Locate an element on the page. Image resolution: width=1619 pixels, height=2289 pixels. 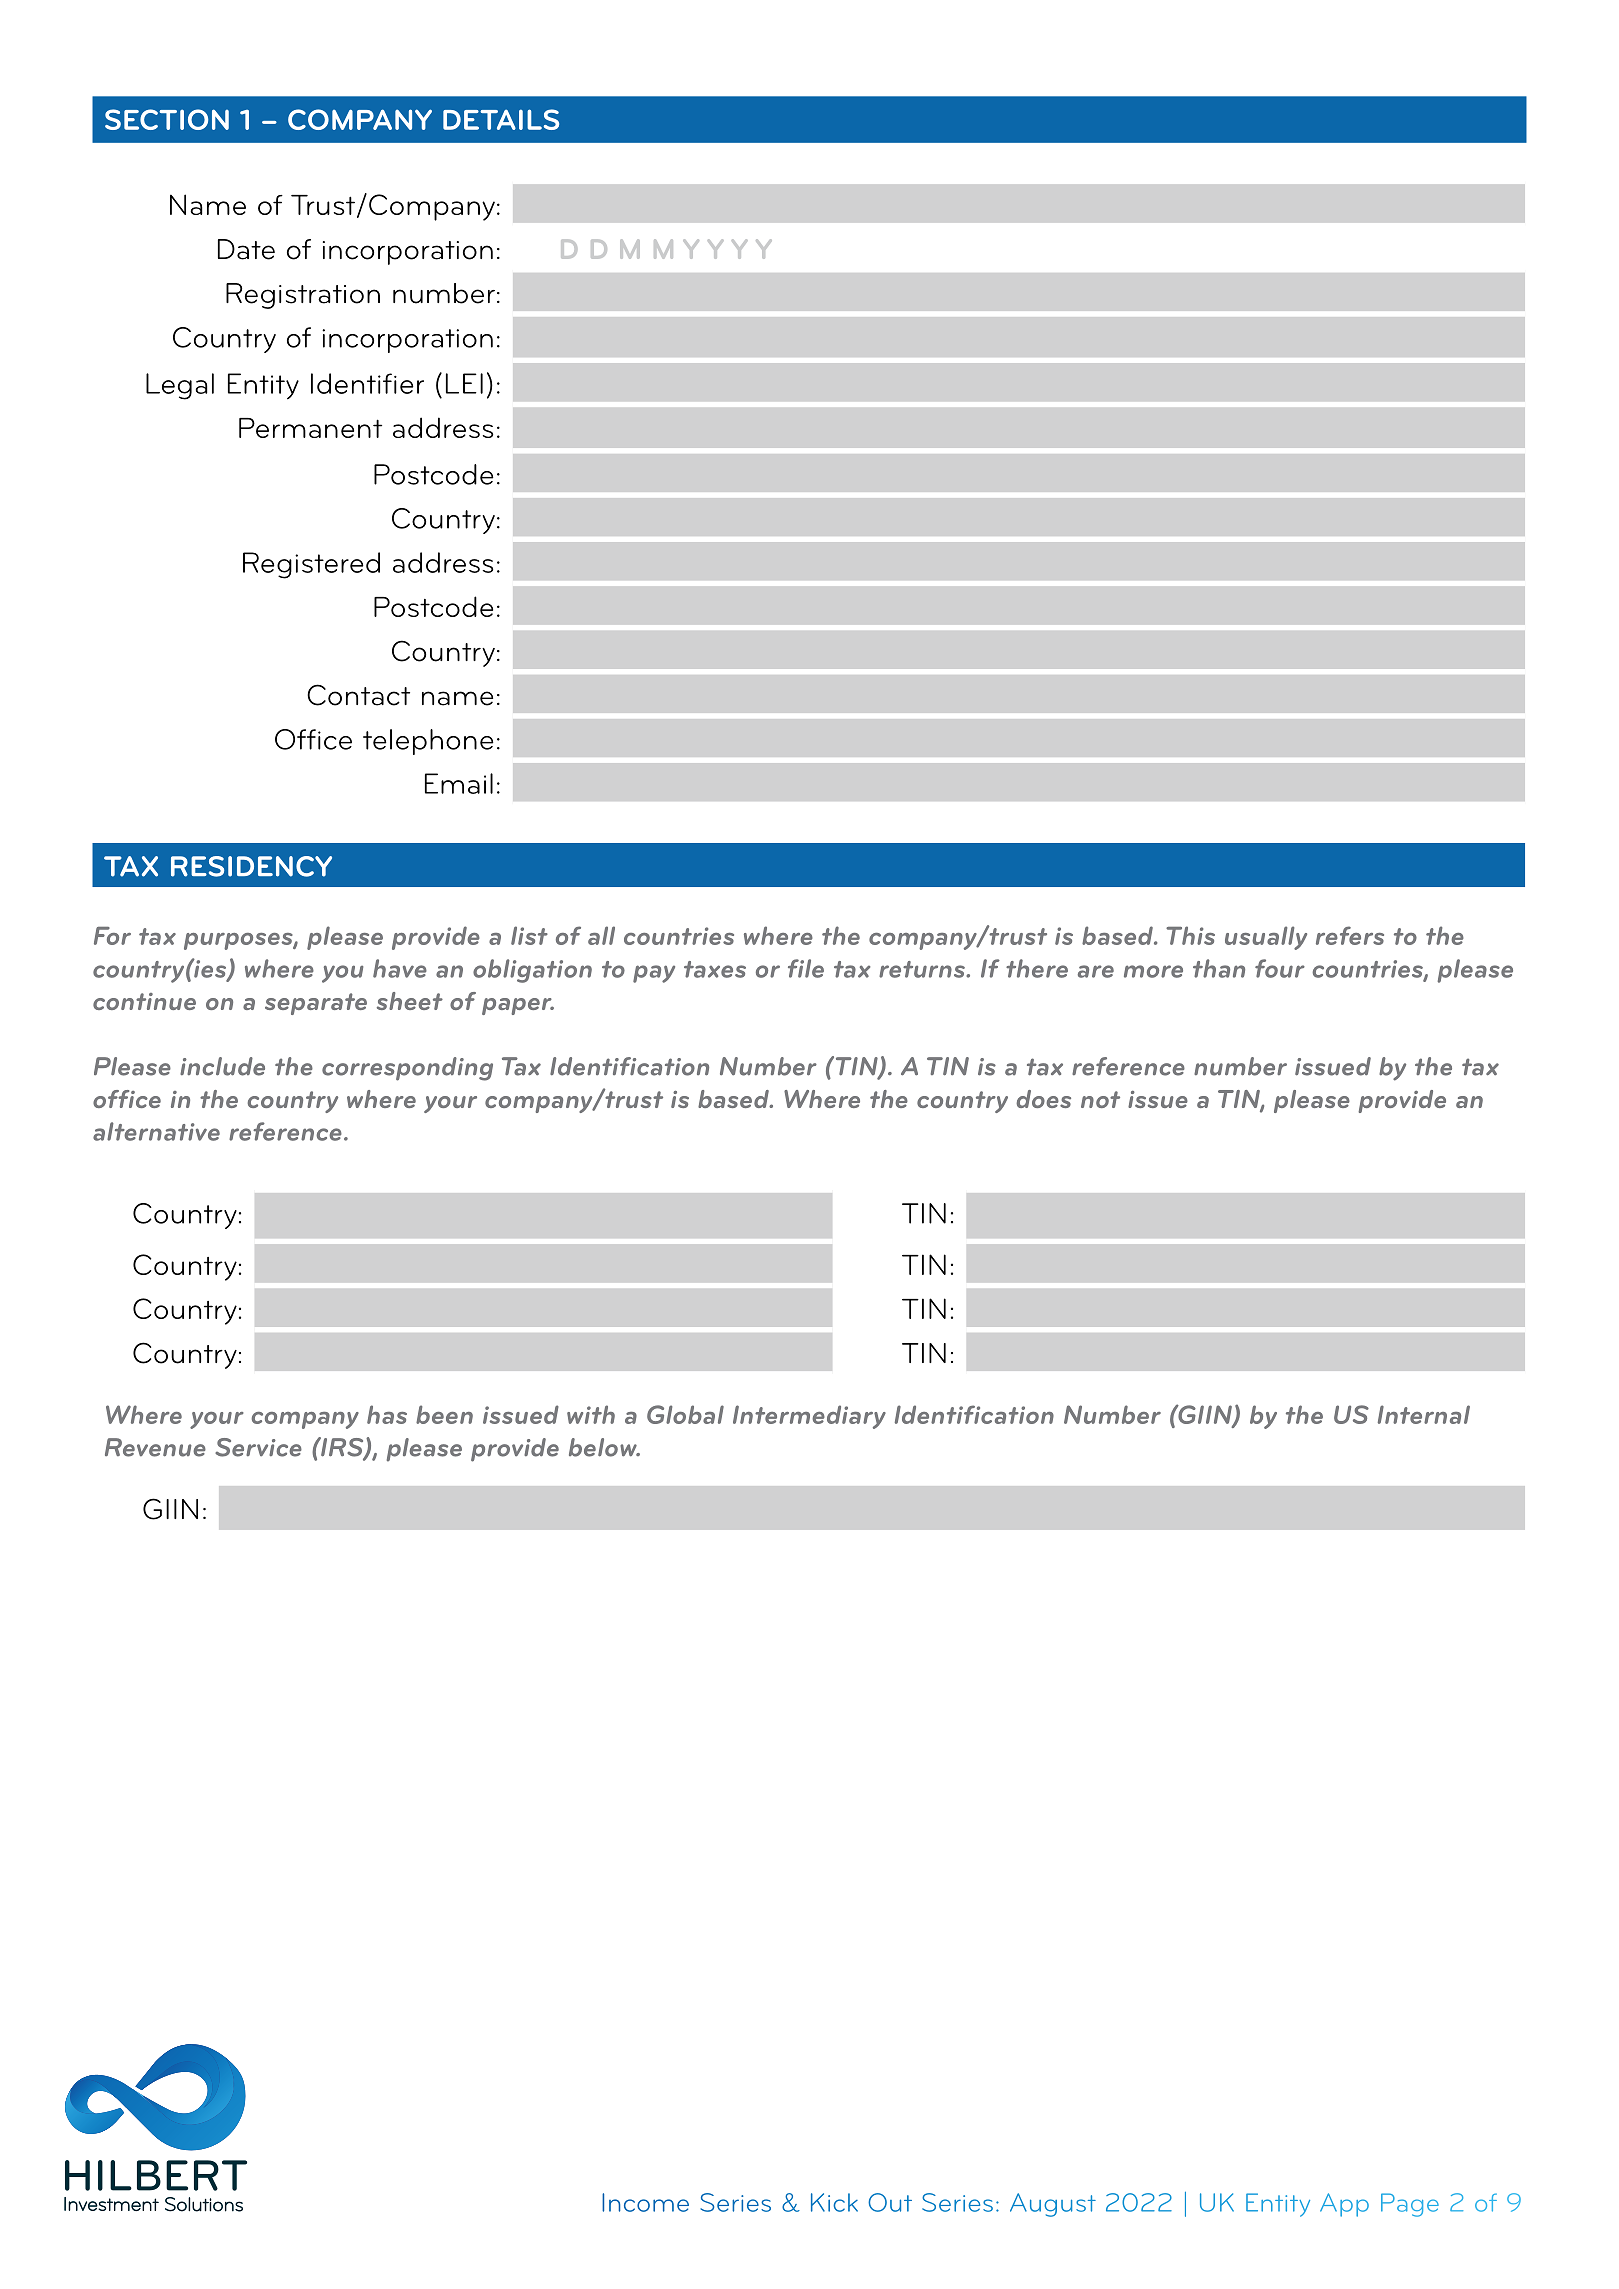
Internal is located at coordinates (1424, 1414).
